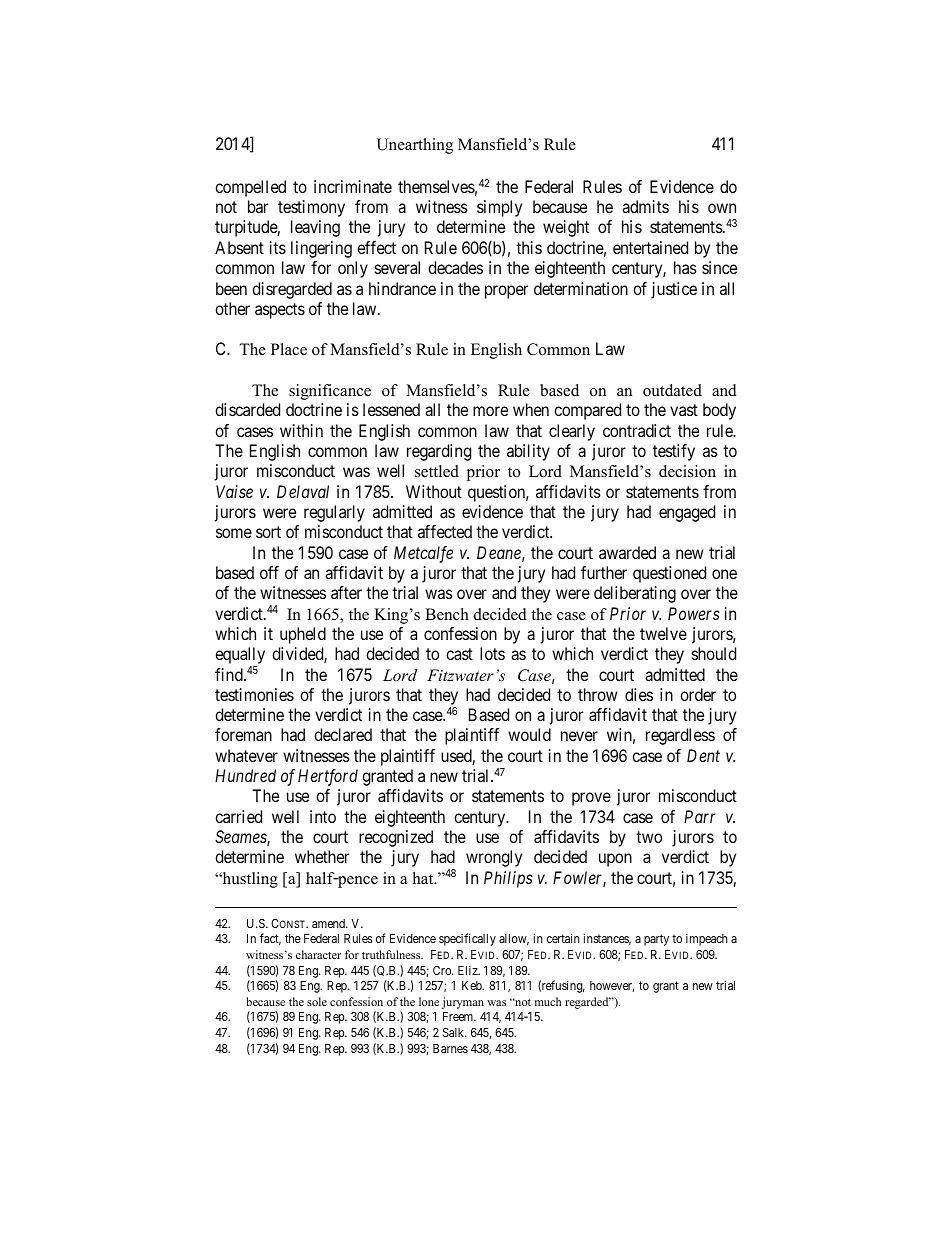  What do you see at coordinates (645, 206) in the page?
I see `admits` at bounding box center [645, 206].
